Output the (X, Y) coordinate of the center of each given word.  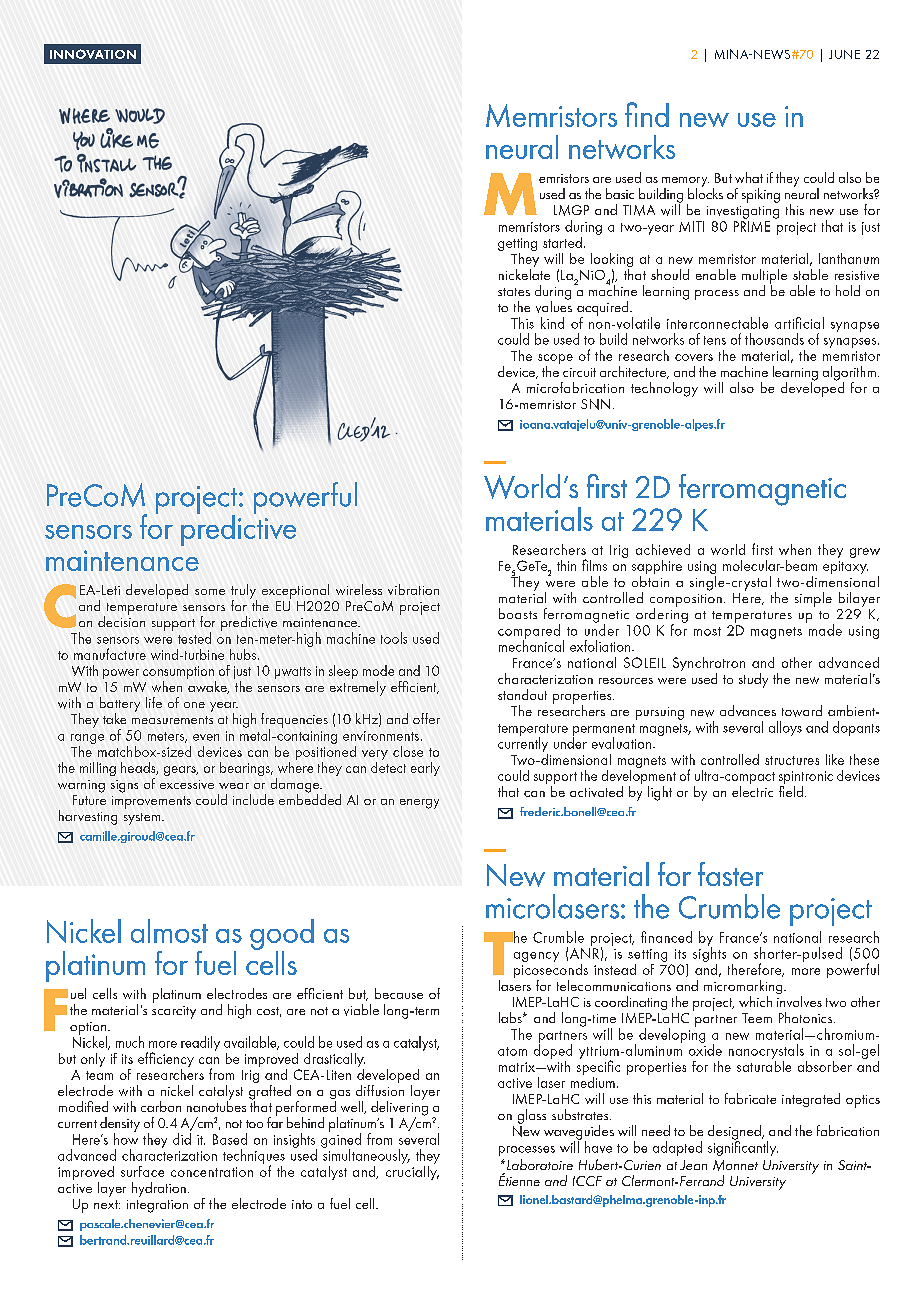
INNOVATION (93, 54)
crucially (412, 1171)
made (824, 629)
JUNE (844, 54)
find (647, 114)
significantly (743, 1147)
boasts (518, 613)
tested (194, 638)
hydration (159, 1189)
